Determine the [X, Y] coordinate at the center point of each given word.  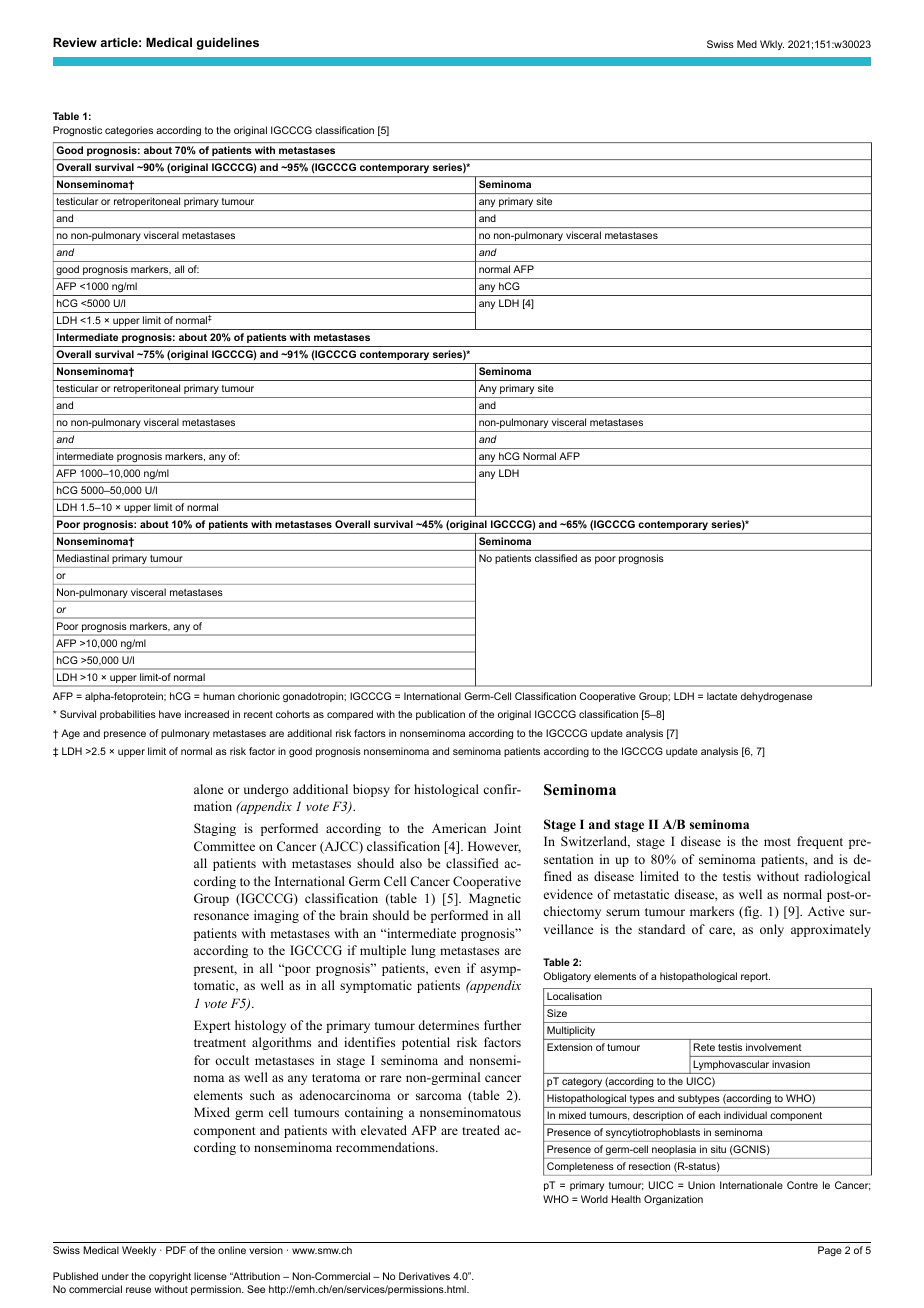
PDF [176, 1250]
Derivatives [424, 1276]
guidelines [227, 44]
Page [830, 1251]
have [170, 714]
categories [129, 131]
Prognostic [77, 131]
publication [440, 715]
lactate [722, 696]
